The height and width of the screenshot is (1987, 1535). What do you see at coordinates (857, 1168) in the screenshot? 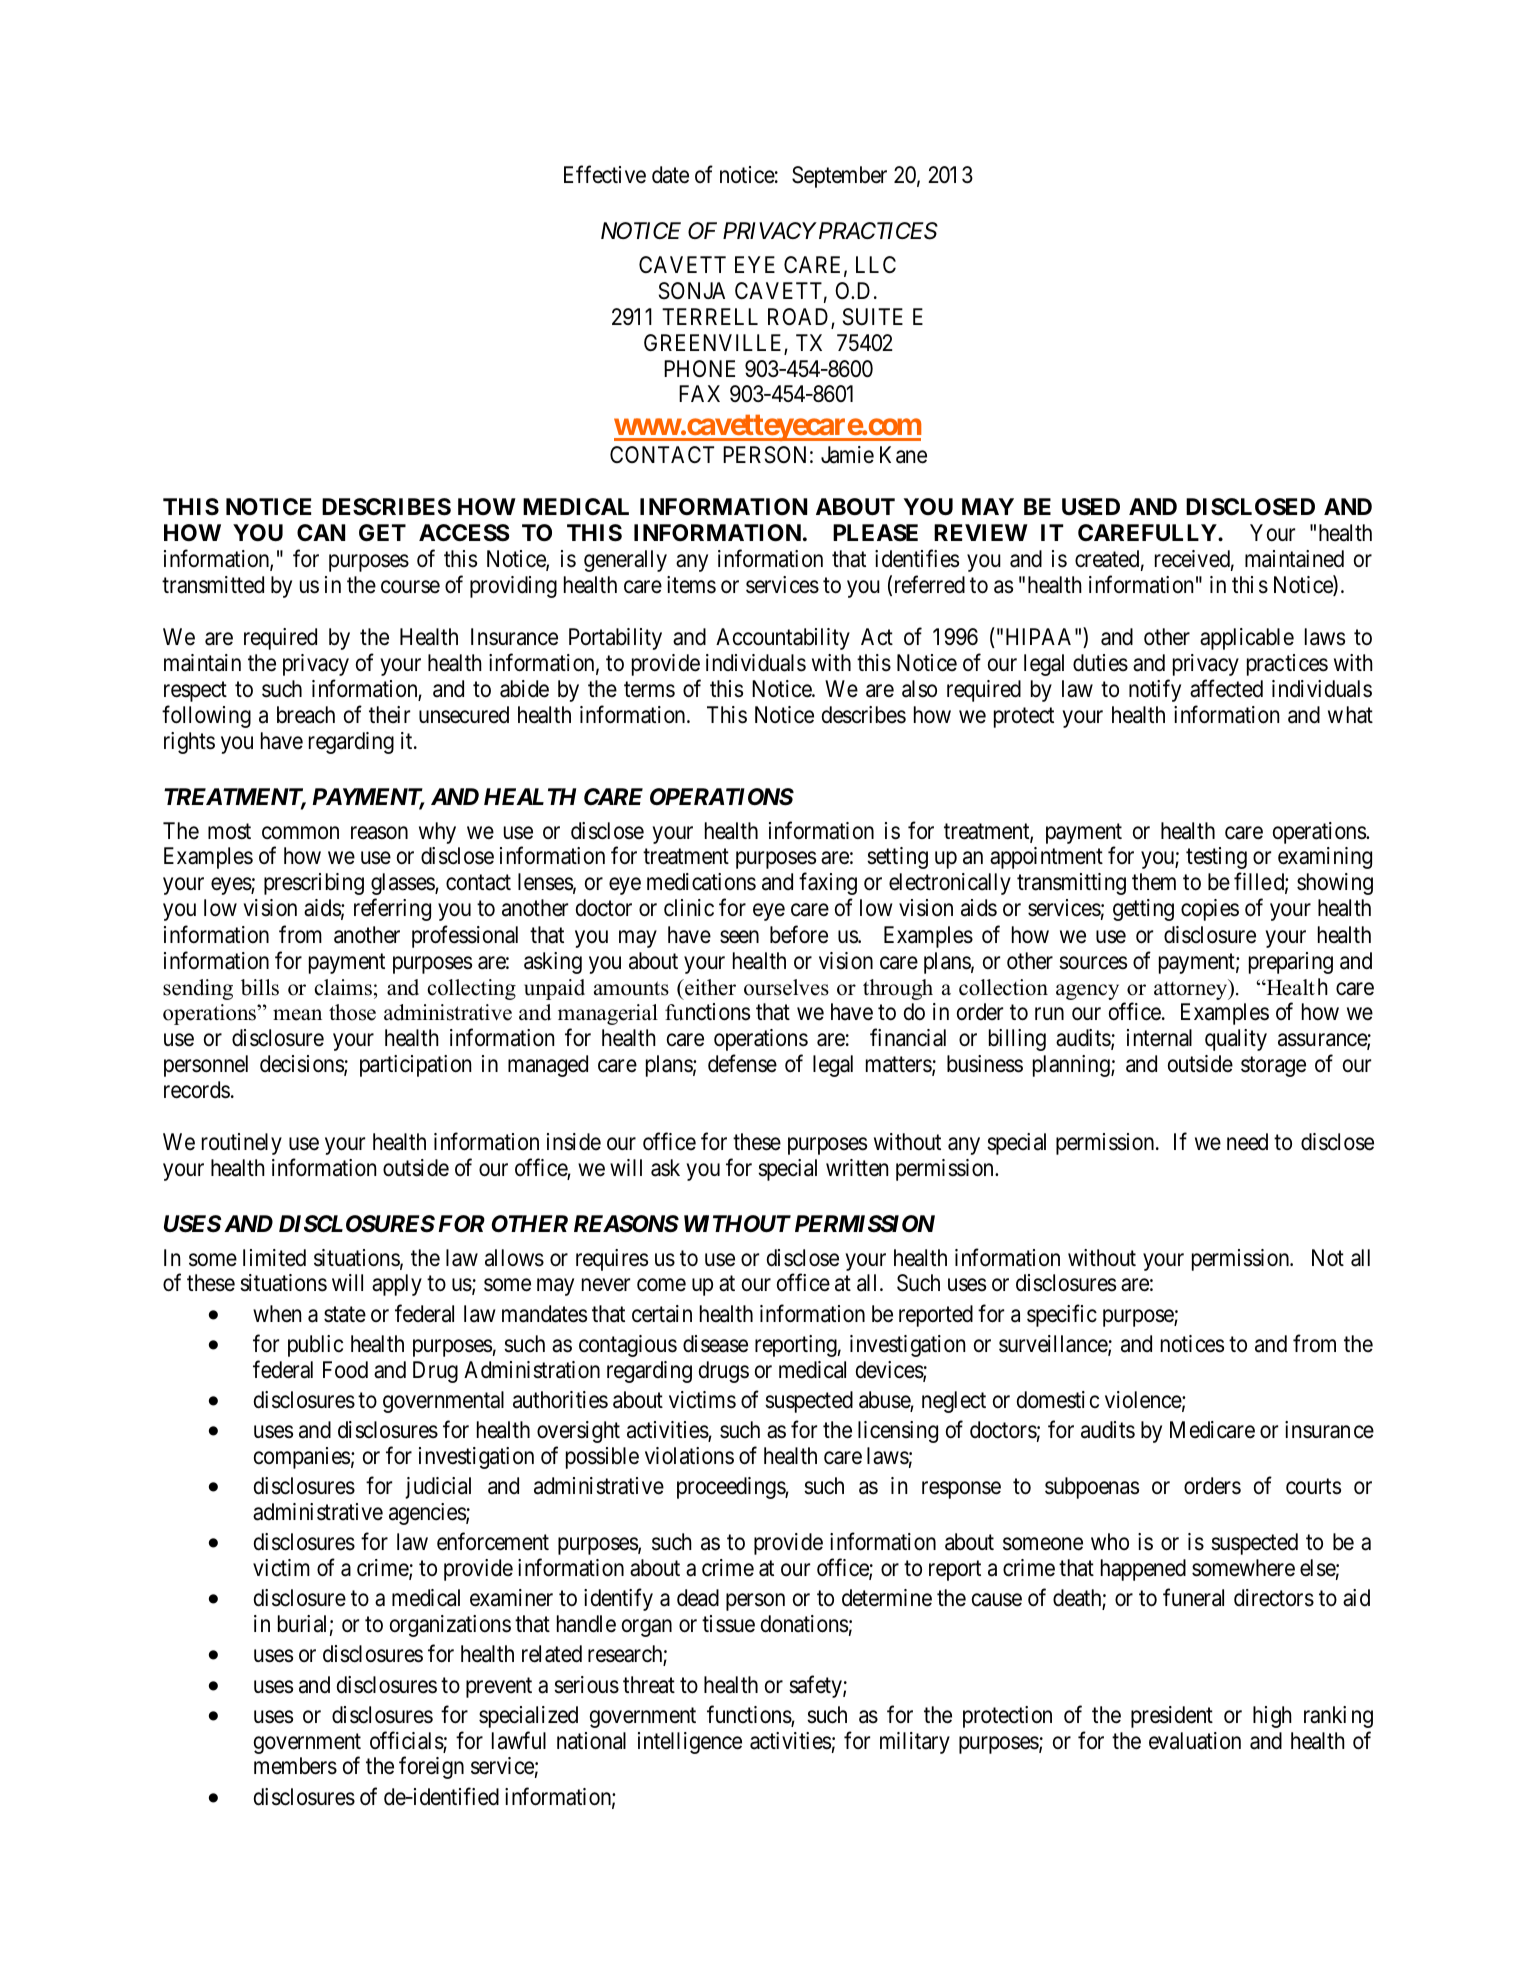
I see `written` at bounding box center [857, 1168].
